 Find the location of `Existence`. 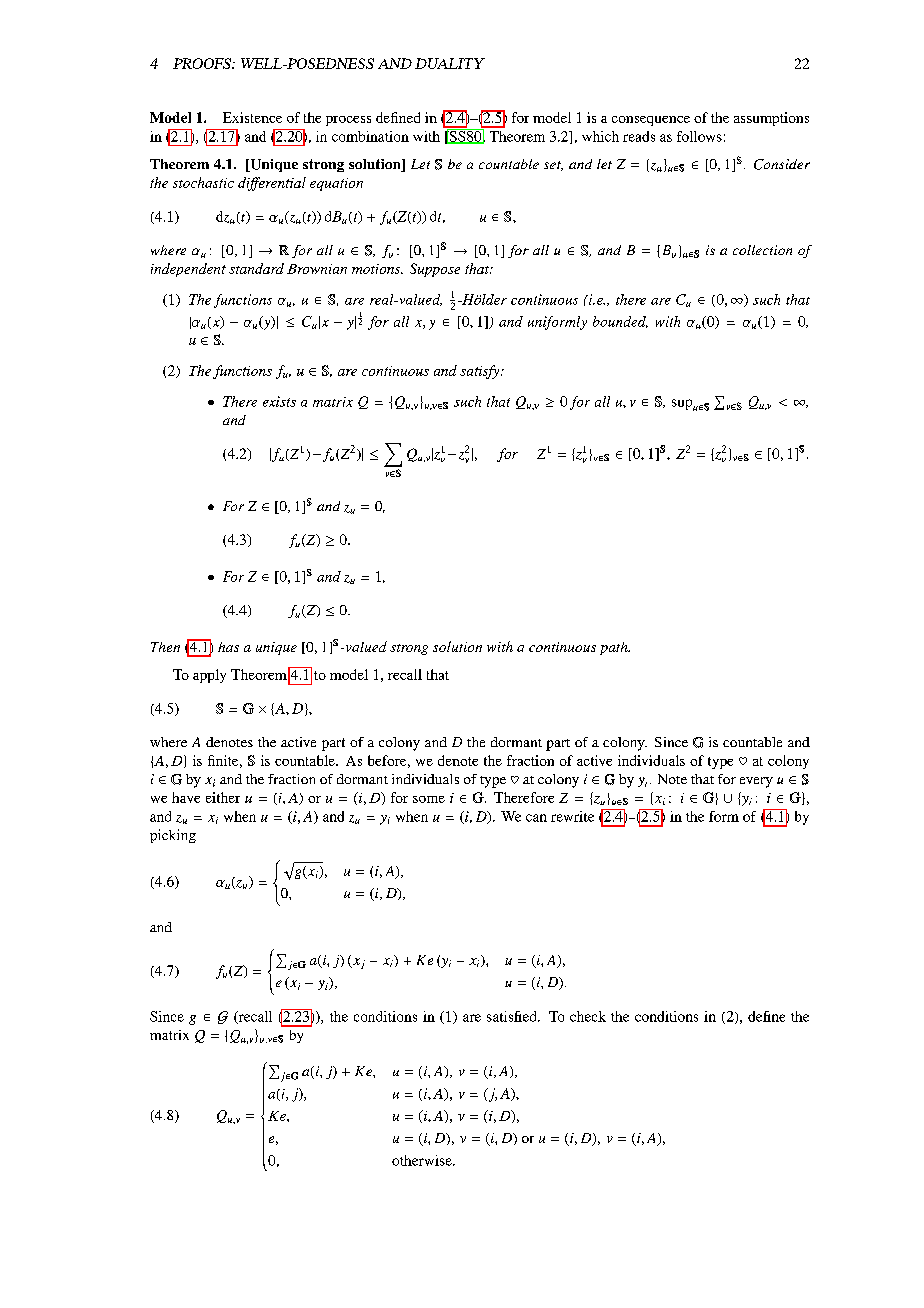

Existence is located at coordinates (252, 117).
